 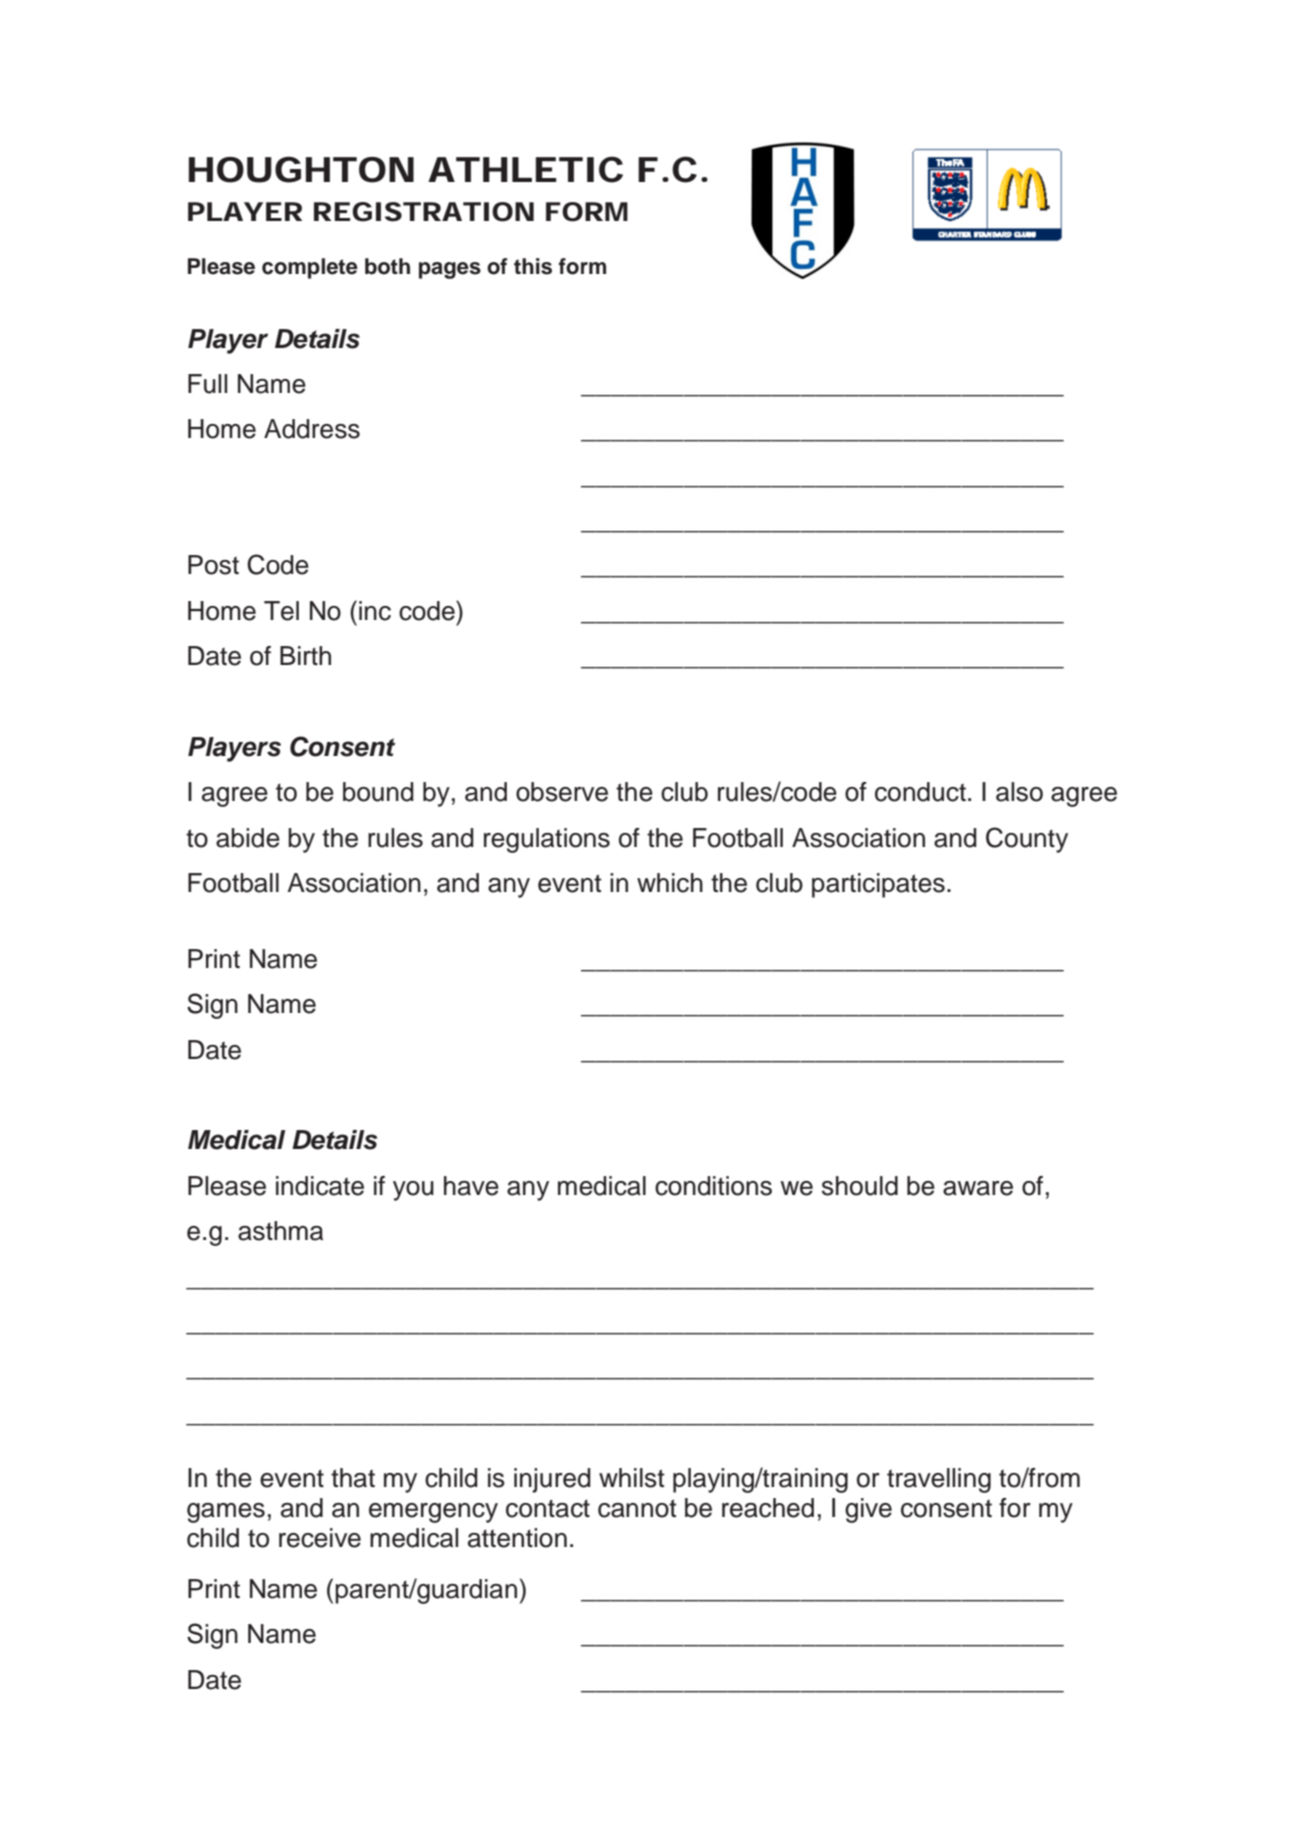 What do you see at coordinates (670, 883) in the document?
I see `which` at bounding box center [670, 883].
